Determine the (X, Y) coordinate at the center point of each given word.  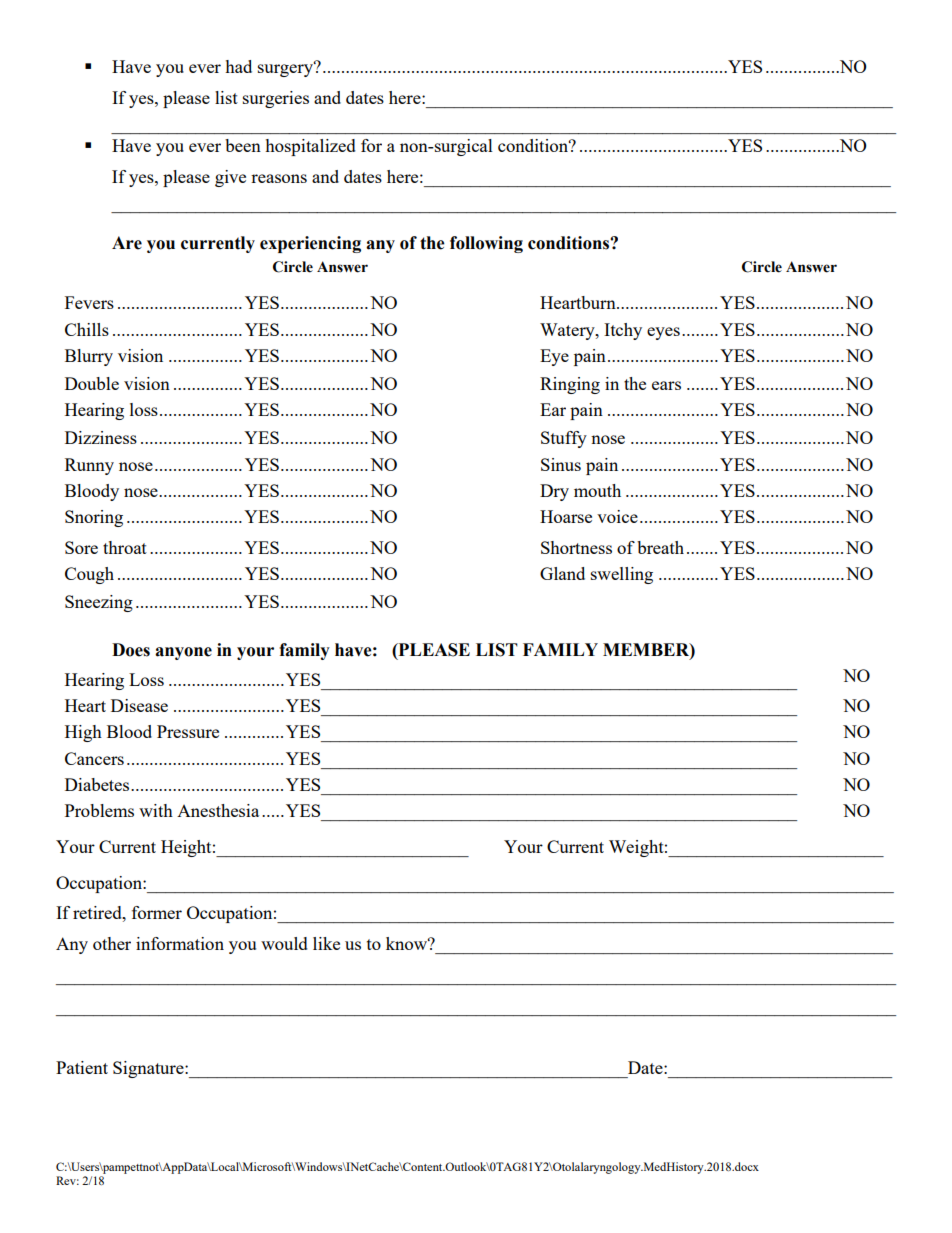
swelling (622, 575)
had (238, 66)
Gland (562, 573)
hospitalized (310, 147)
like (326, 943)
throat (125, 547)
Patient (82, 1067)
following (486, 244)
